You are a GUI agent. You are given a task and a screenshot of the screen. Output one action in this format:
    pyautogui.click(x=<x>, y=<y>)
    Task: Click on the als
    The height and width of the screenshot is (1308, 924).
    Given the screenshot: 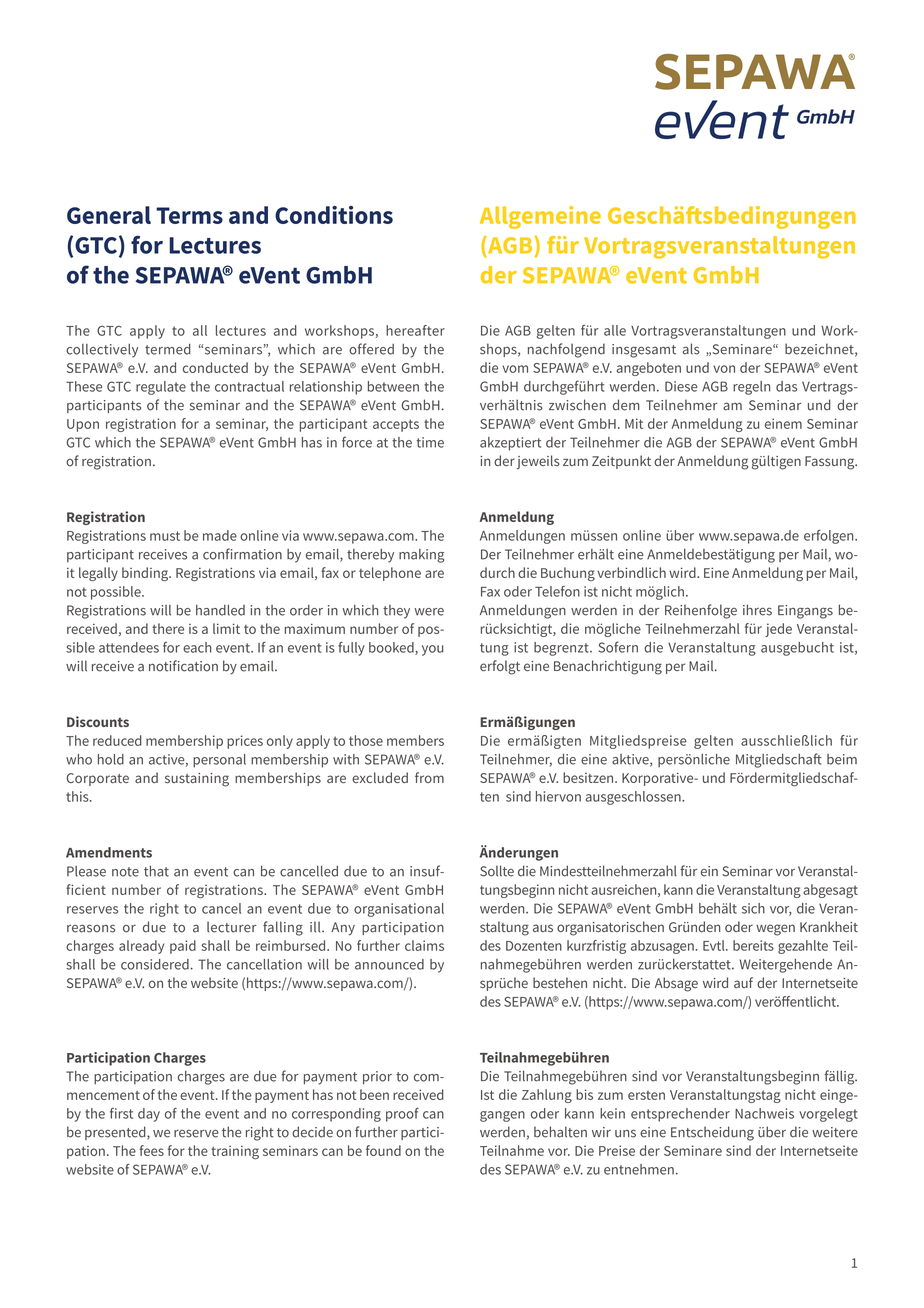 What is the action you would take?
    pyautogui.click(x=691, y=349)
